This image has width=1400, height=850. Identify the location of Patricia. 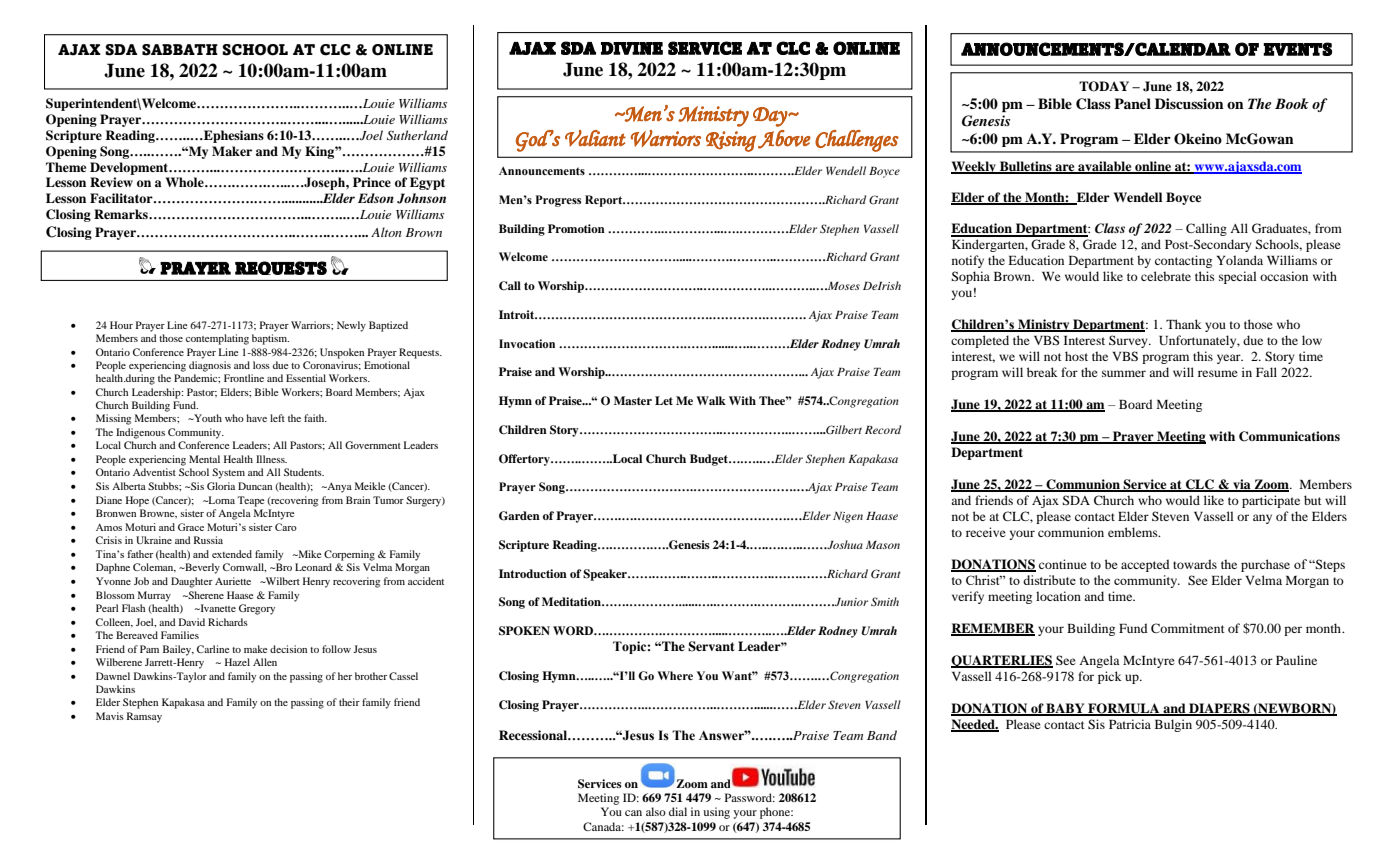
(1130, 724).
